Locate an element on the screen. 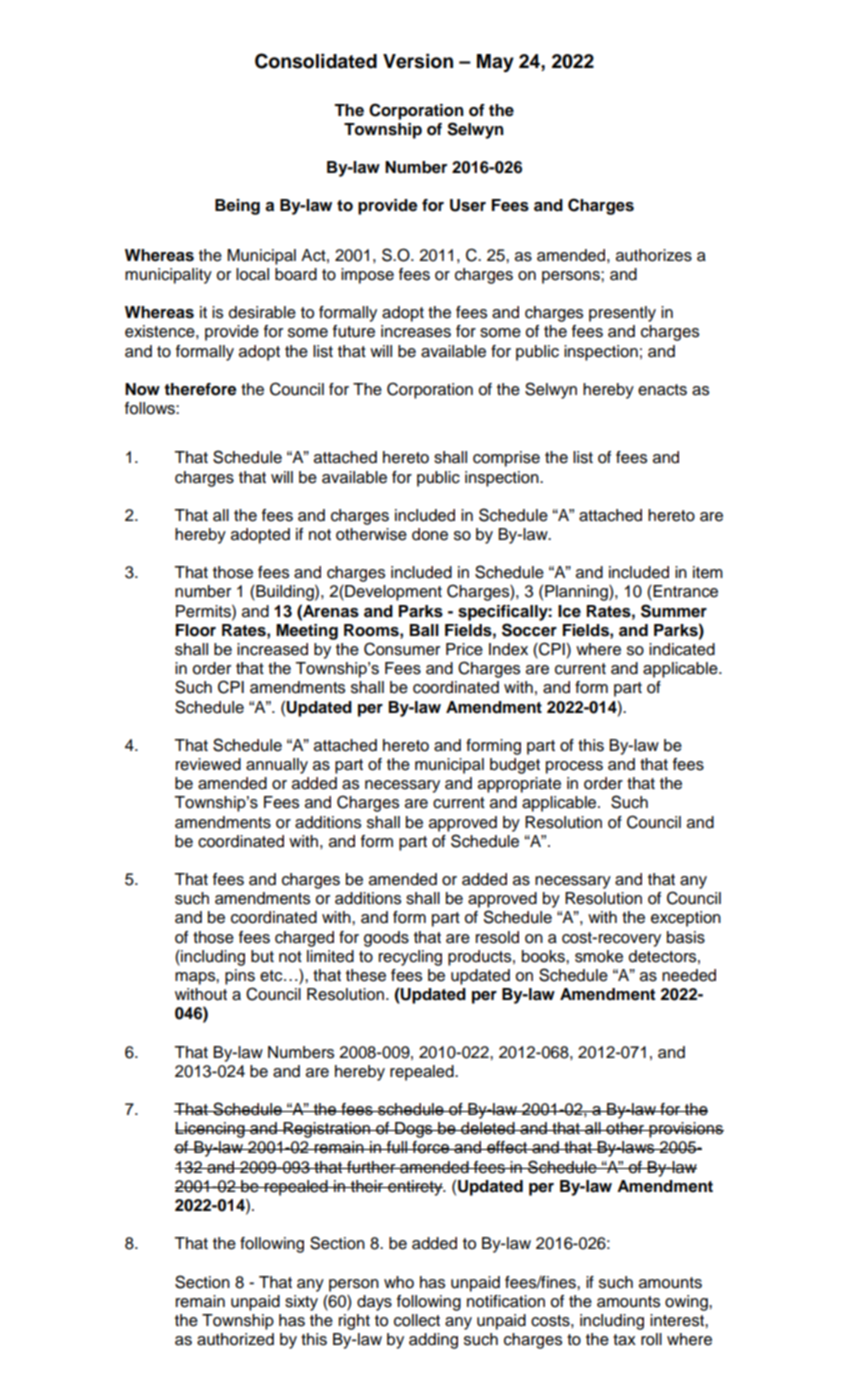 The width and height of the screenshot is (849, 1400). authorized is located at coordinates (235, 1339).
